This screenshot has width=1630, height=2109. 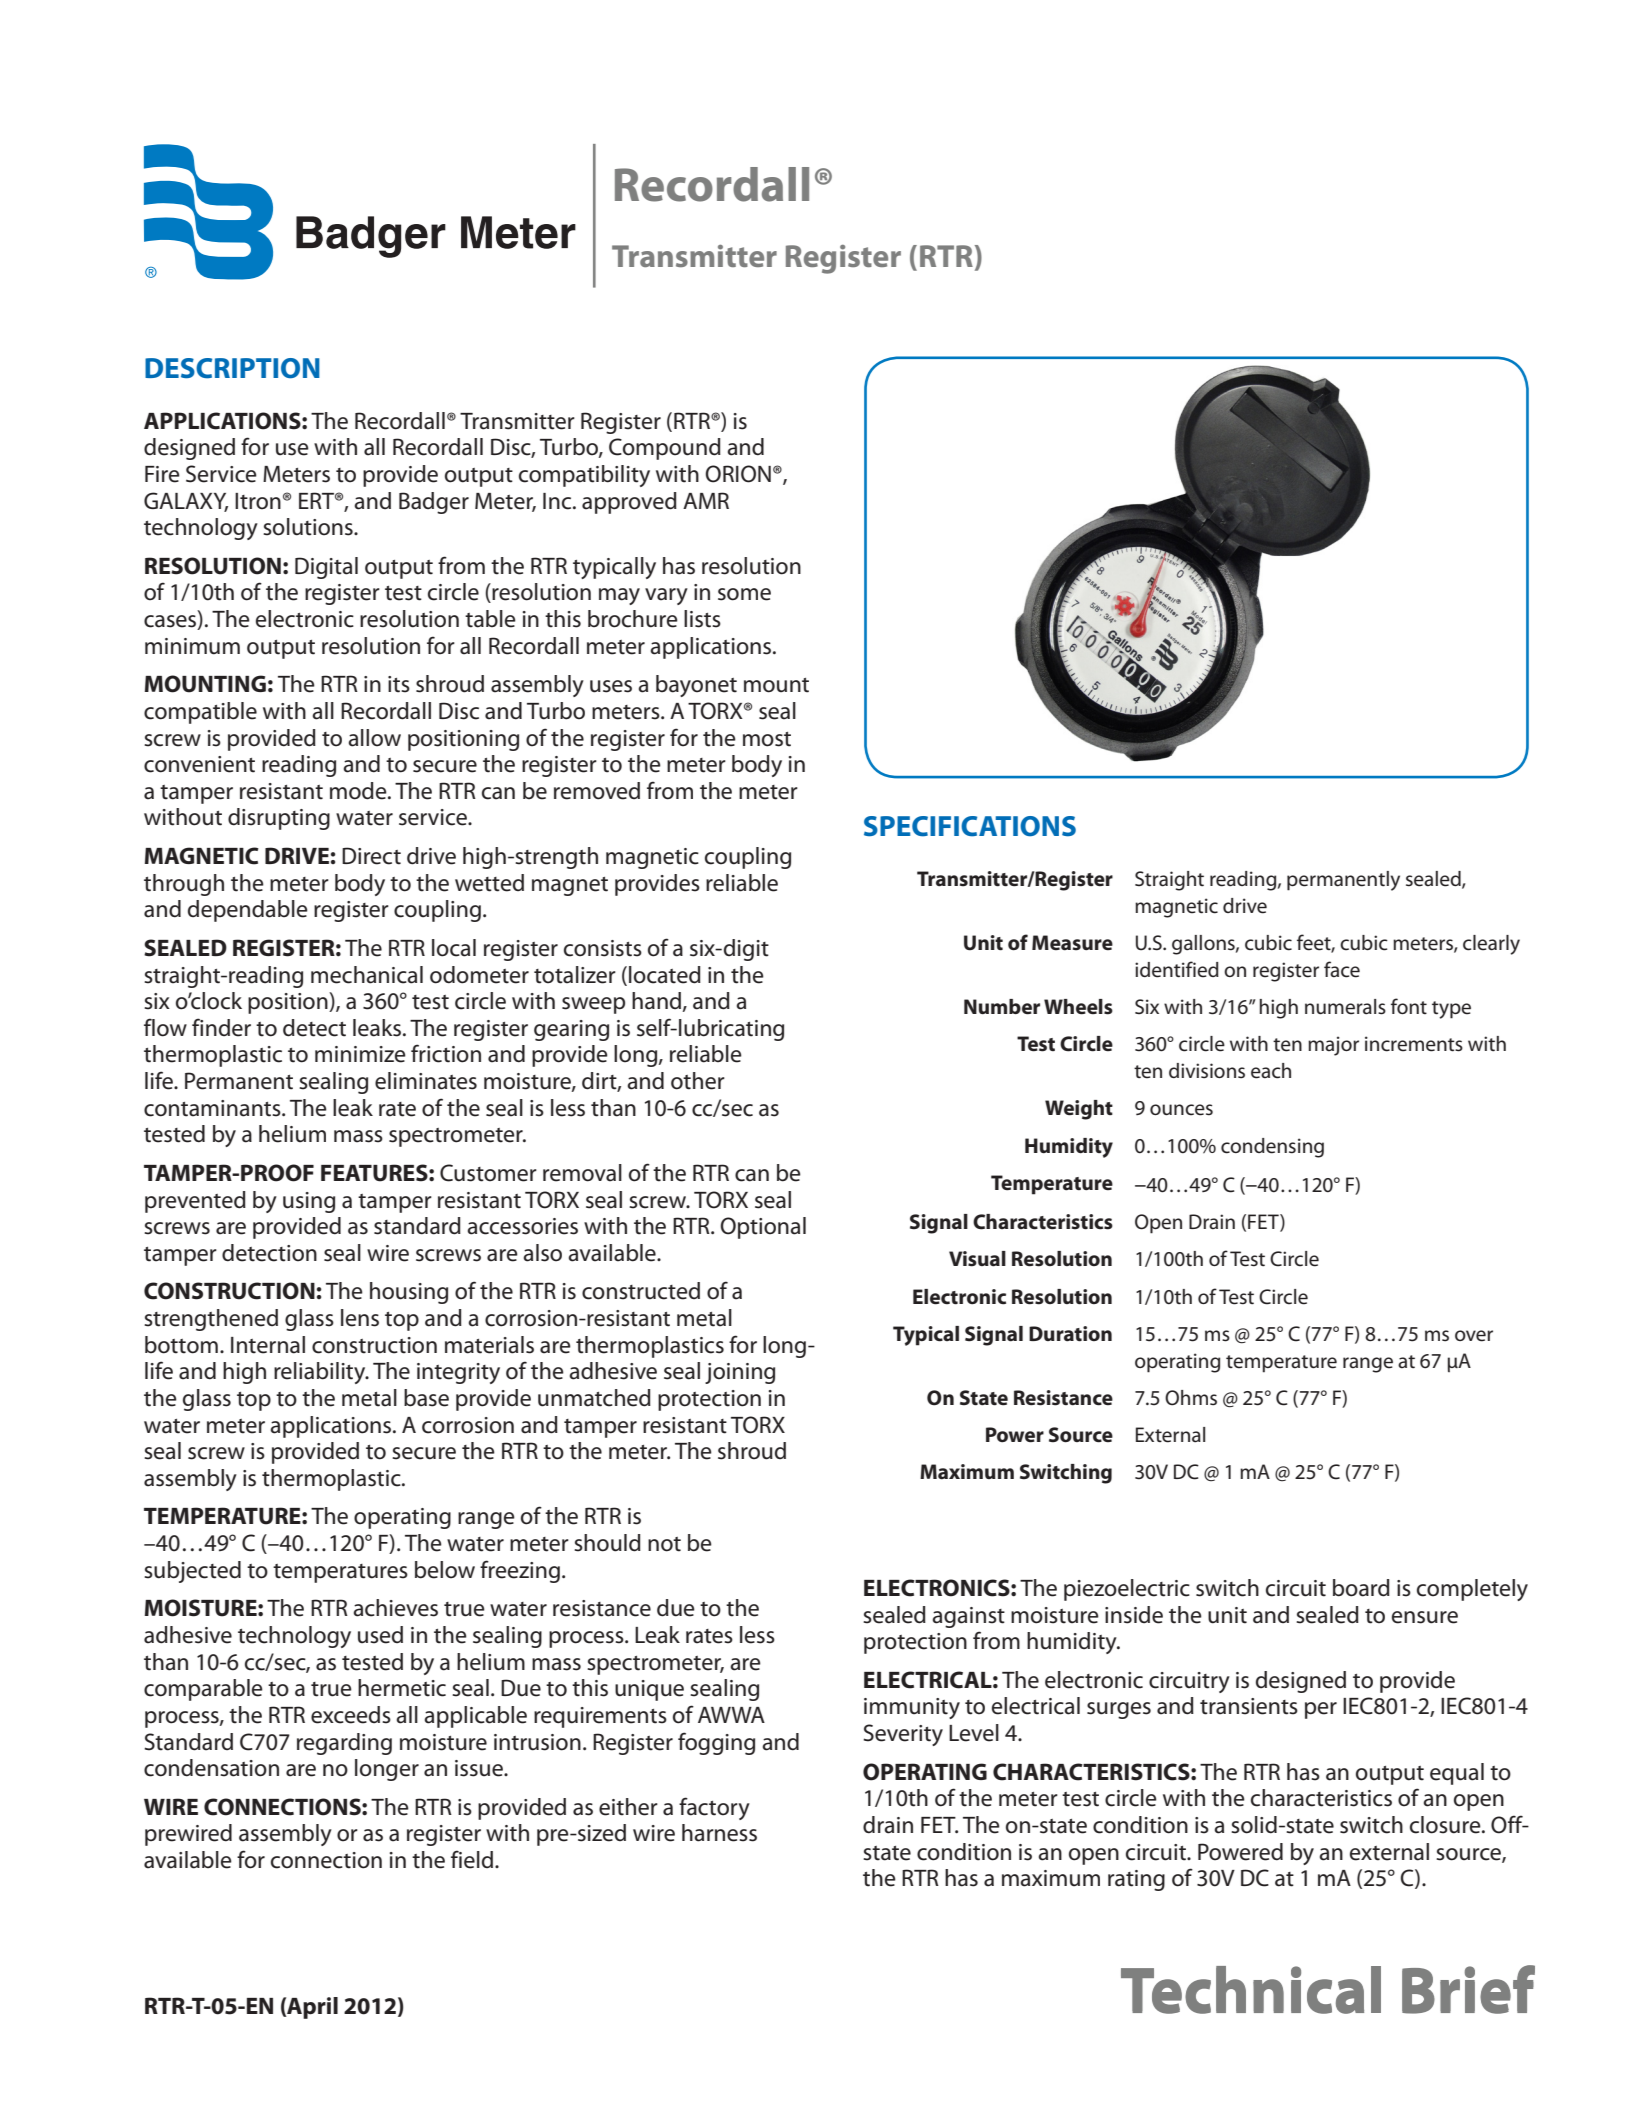 What do you see at coordinates (738, 474) in the screenshot?
I see `ORION` at bounding box center [738, 474].
